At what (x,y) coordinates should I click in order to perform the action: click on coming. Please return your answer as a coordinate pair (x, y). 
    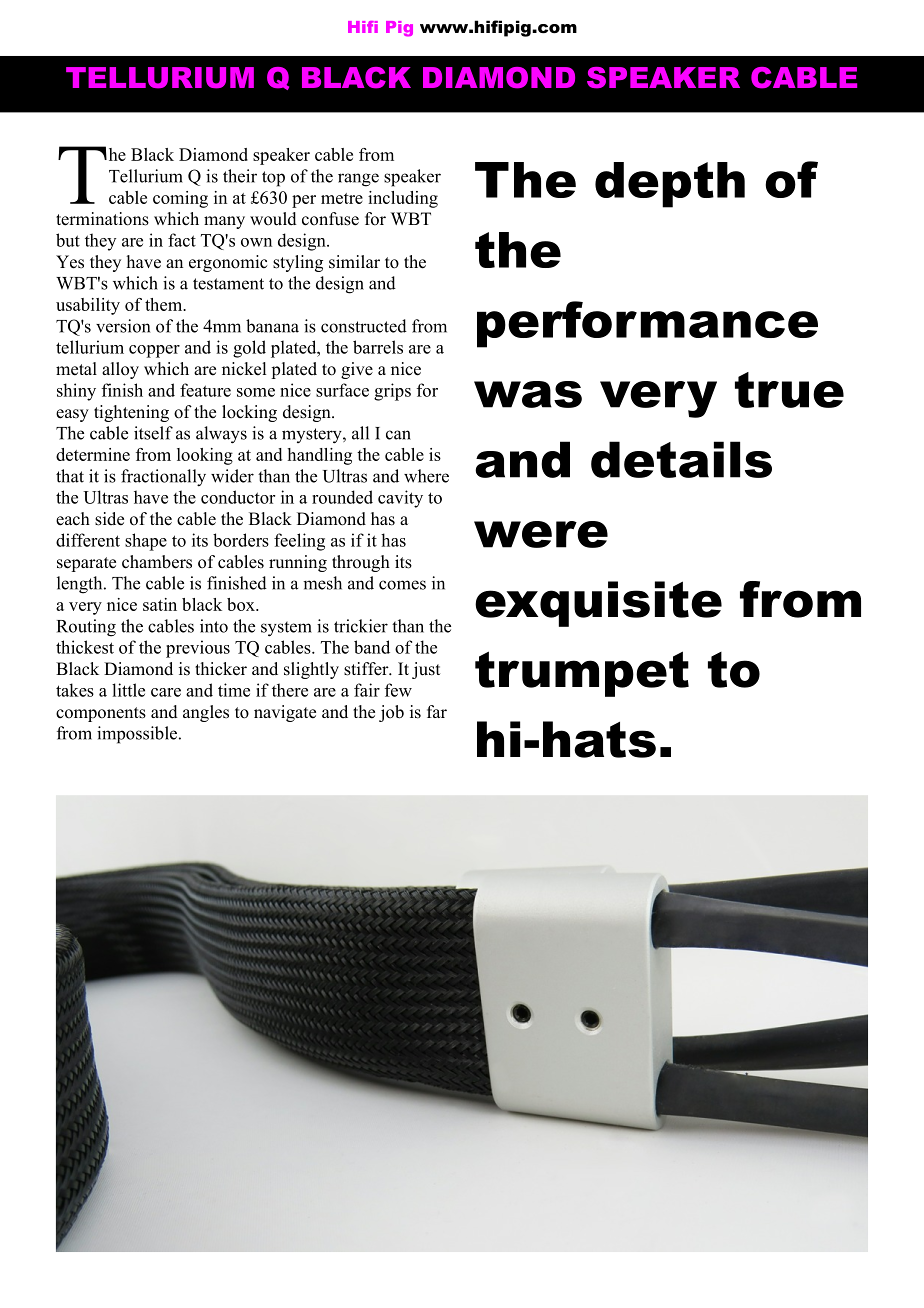
    Looking at the image, I should click on (180, 199).
